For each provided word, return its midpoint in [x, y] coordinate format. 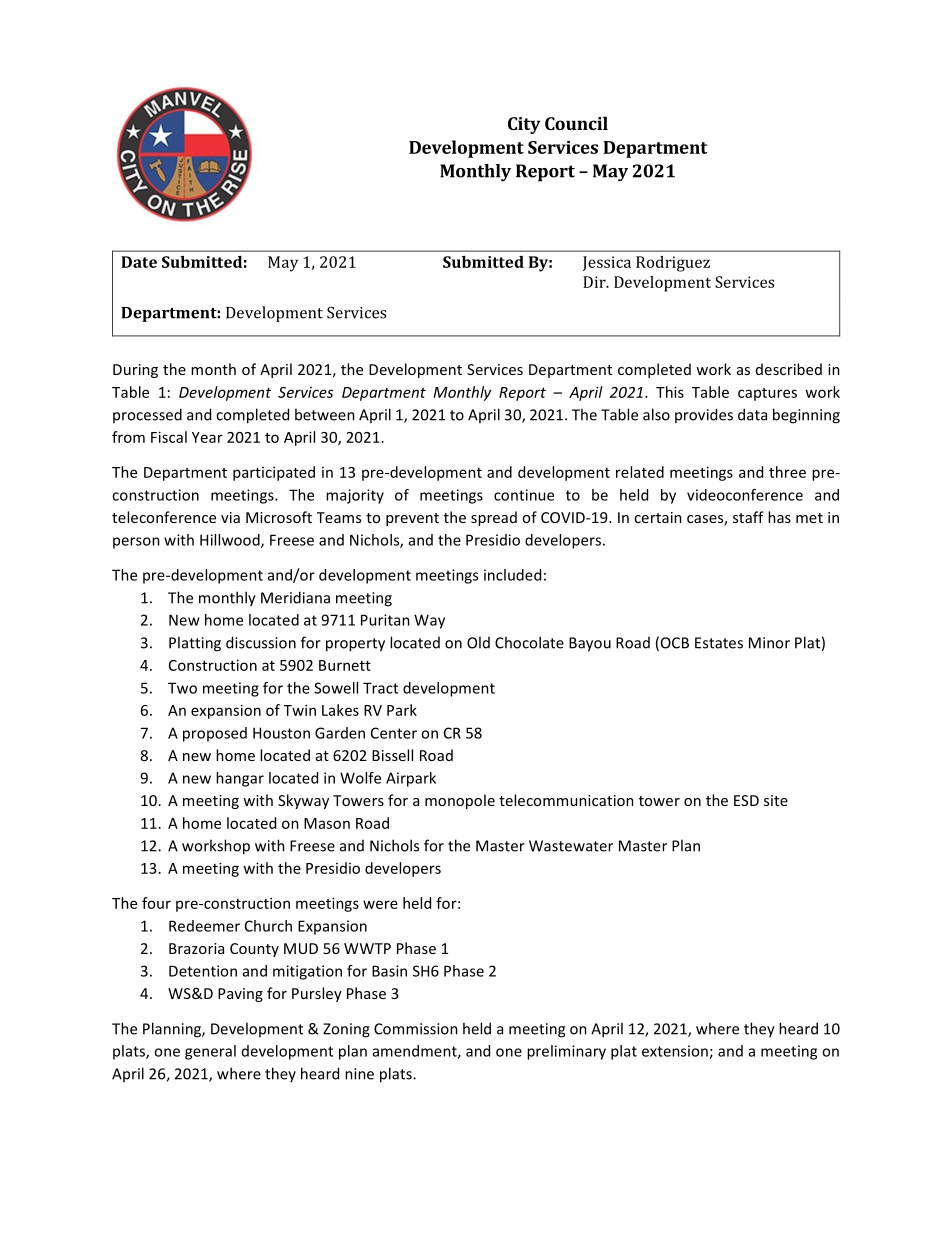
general [210, 1052]
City [524, 125]
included [512, 575]
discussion [261, 642]
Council [576, 123]
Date [139, 262]
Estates [719, 643]
